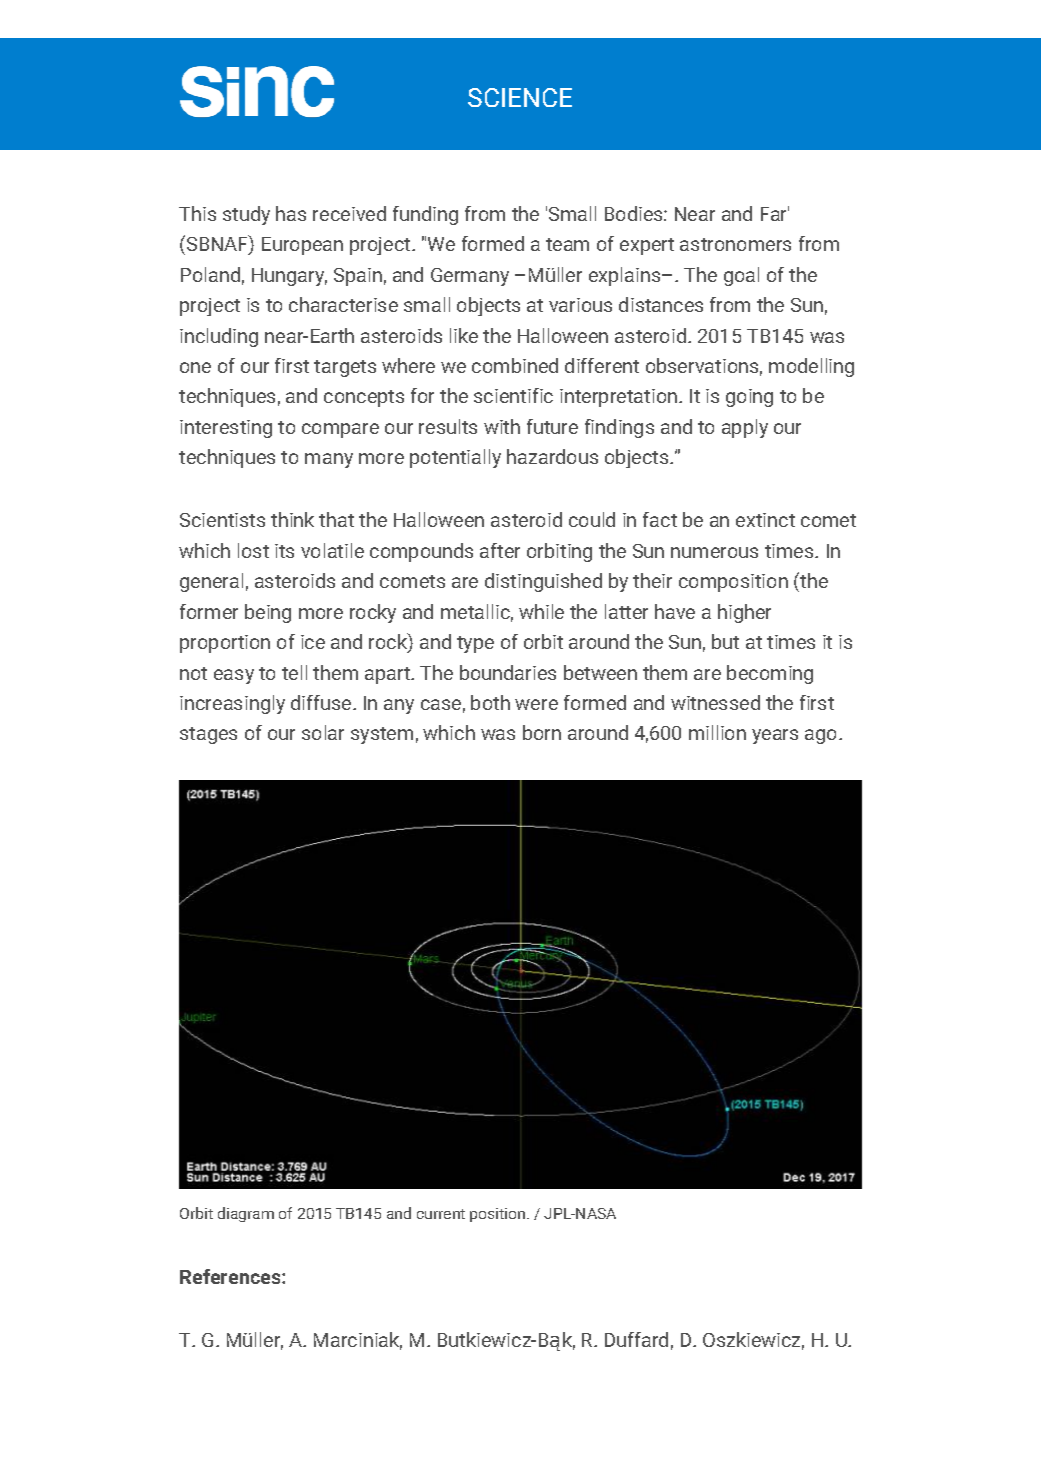  I want to click on tell, so click(294, 672).
